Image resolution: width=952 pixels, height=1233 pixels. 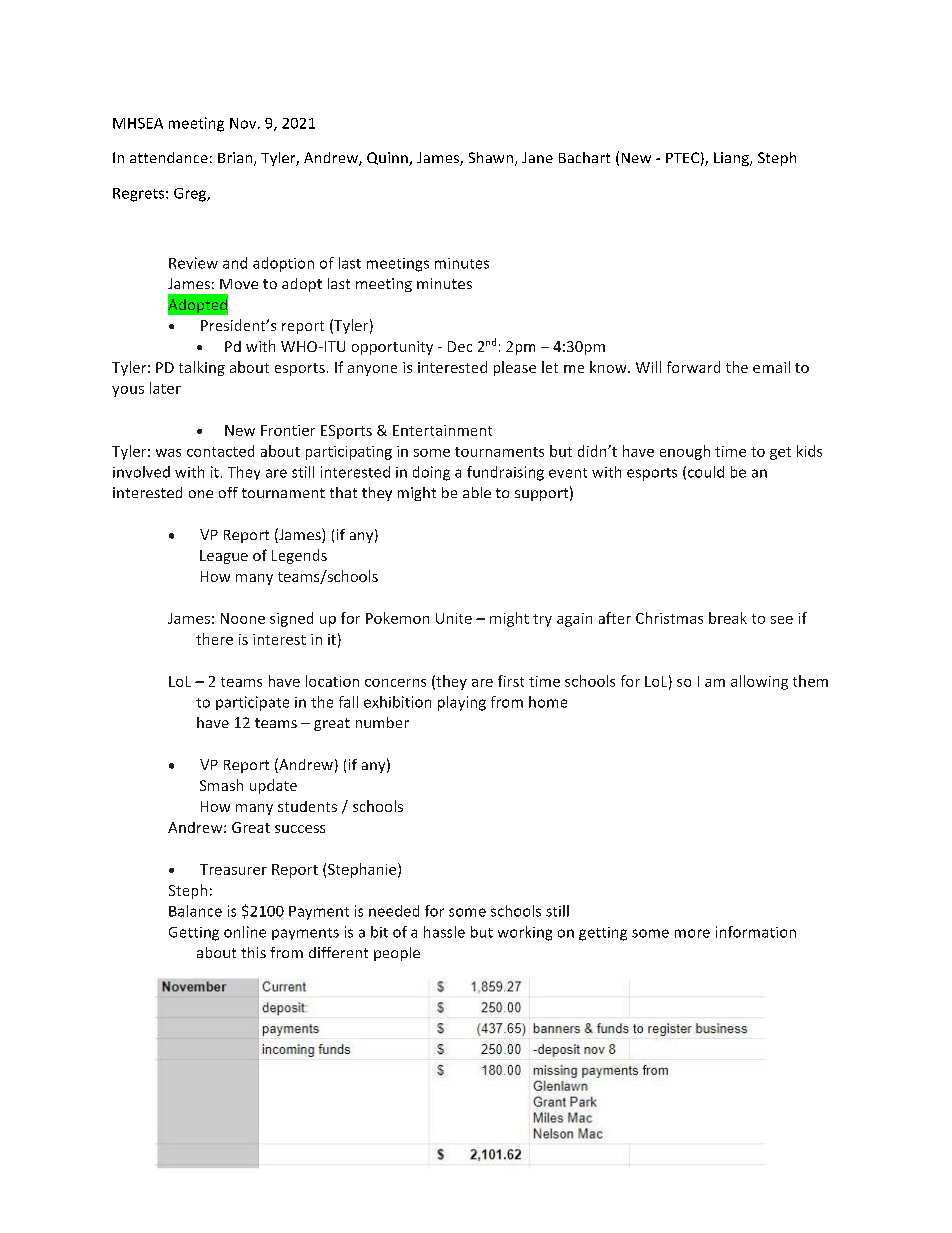 I want to click on hassle, so click(x=444, y=932).
